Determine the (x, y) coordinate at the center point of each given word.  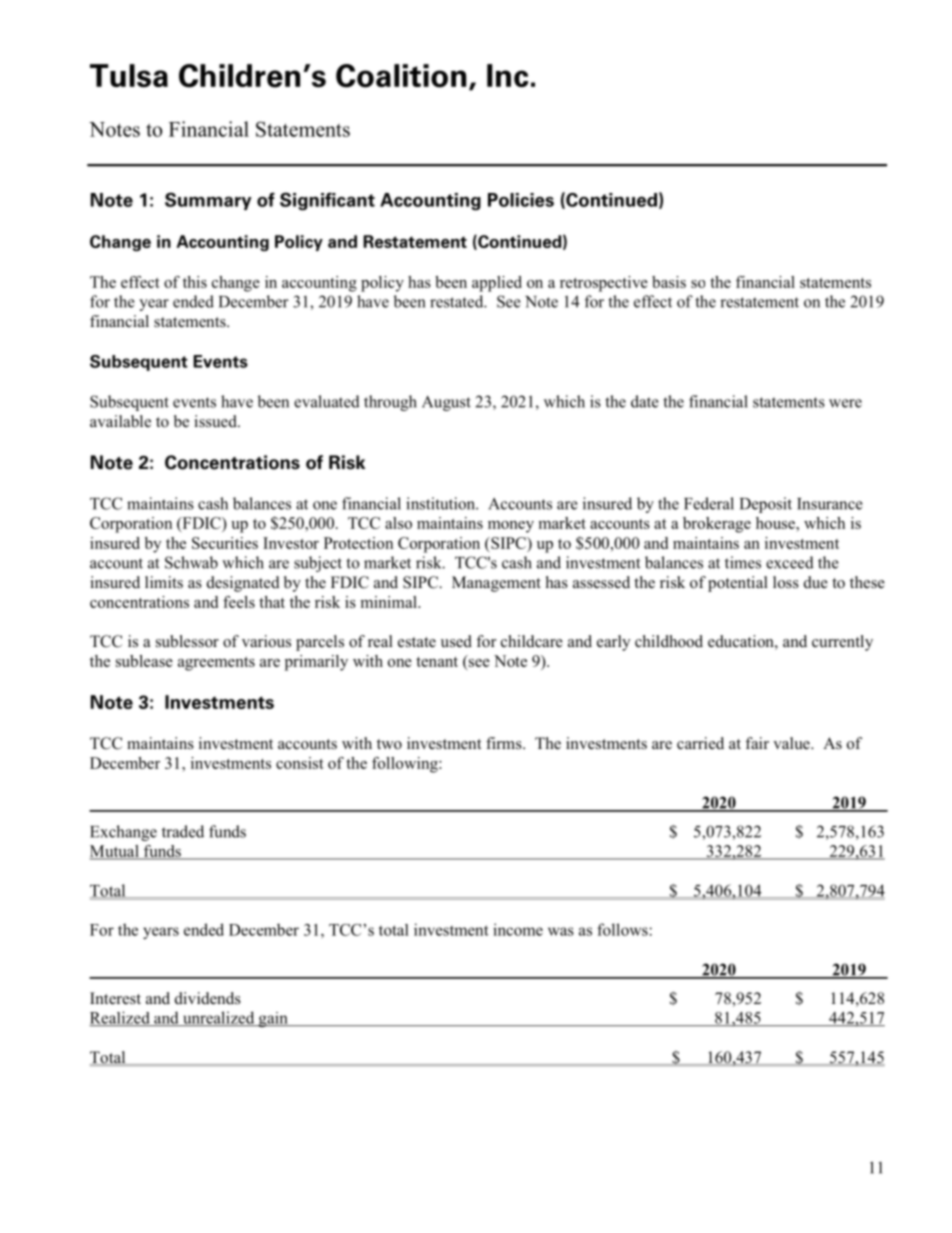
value (792, 743)
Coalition (401, 76)
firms (505, 743)
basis (669, 282)
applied (497, 284)
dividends (208, 998)
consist (300, 763)
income (518, 929)
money (511, 527)
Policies (521, 200)
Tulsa (129, 76)
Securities (225, 543)
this (195, 282)
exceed (790, 562)
